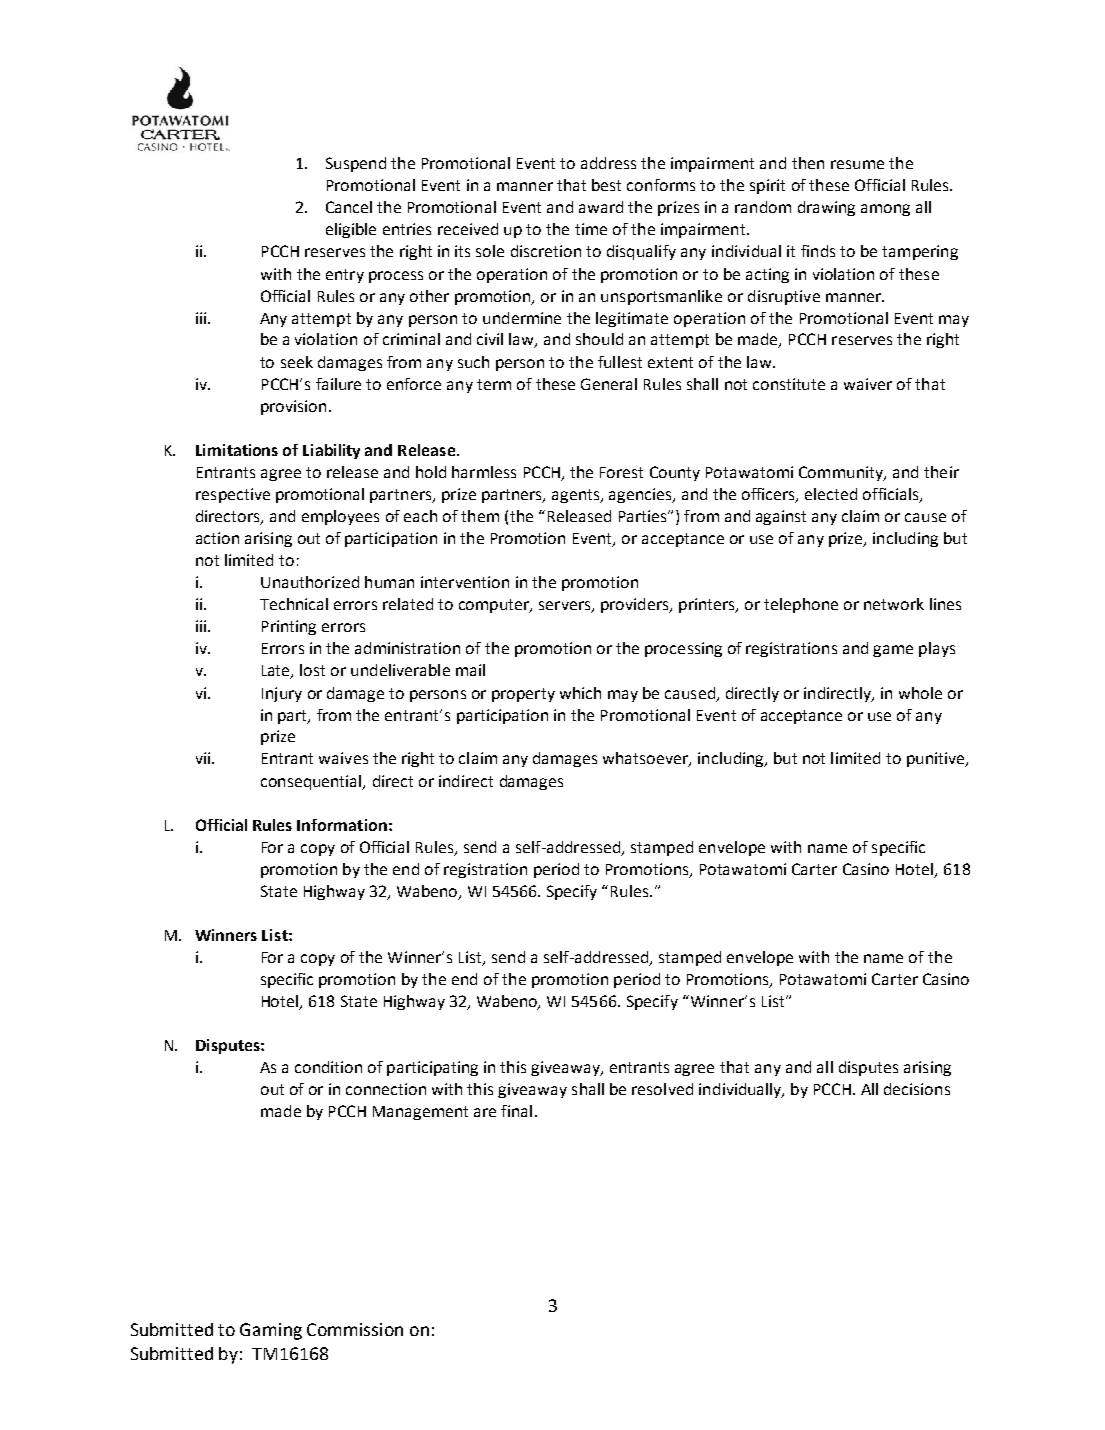  I want to click on award, so click(601, 207).
